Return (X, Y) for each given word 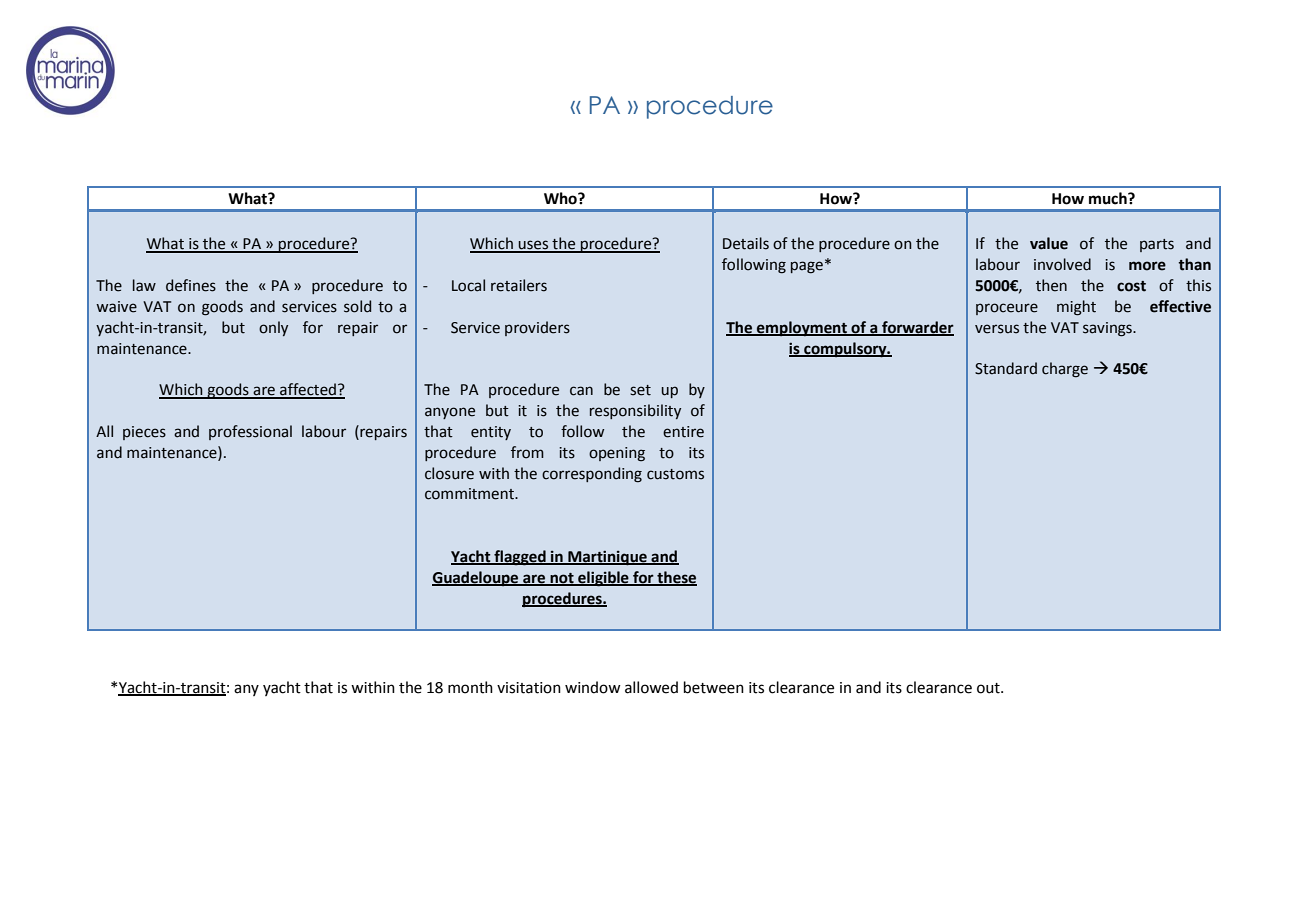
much (1109, 198)
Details (746, 243)
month (470, 687)
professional (250, 432)
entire (683, 432)
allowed (651, 687)
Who (561, 198)
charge (1065, 370)
